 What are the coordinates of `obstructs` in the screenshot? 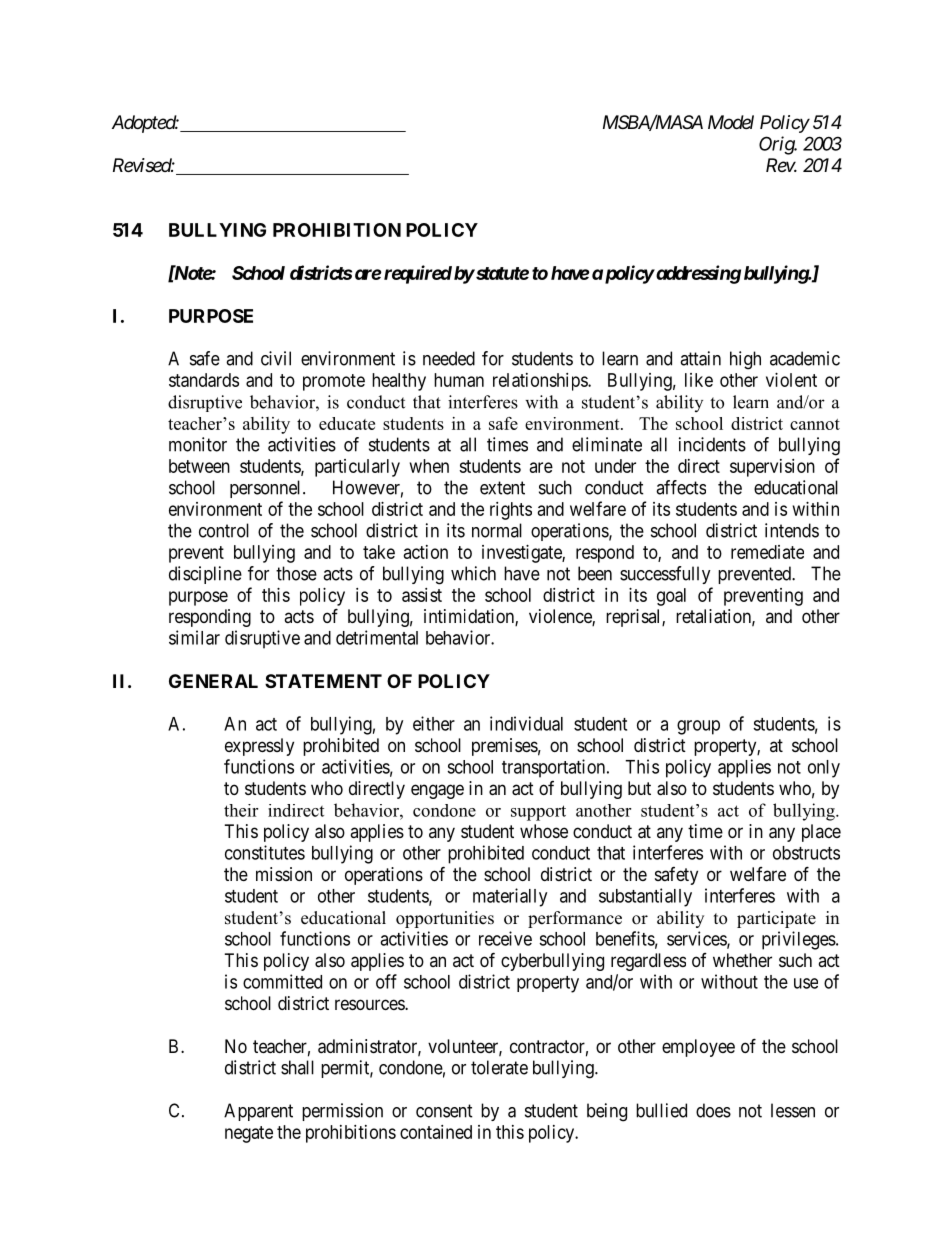 It's located at (806, 853).
